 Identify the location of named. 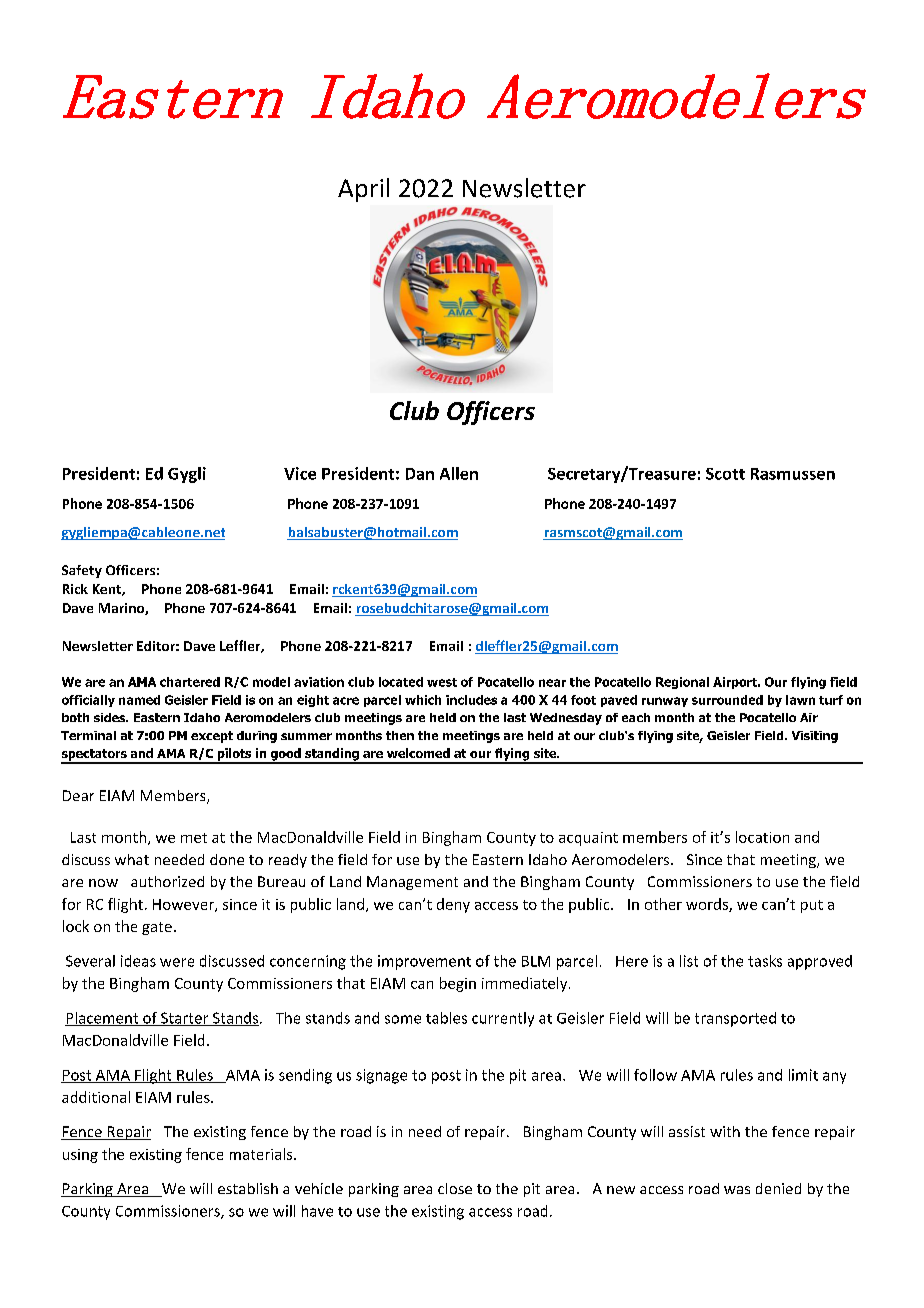
(139, 700).
